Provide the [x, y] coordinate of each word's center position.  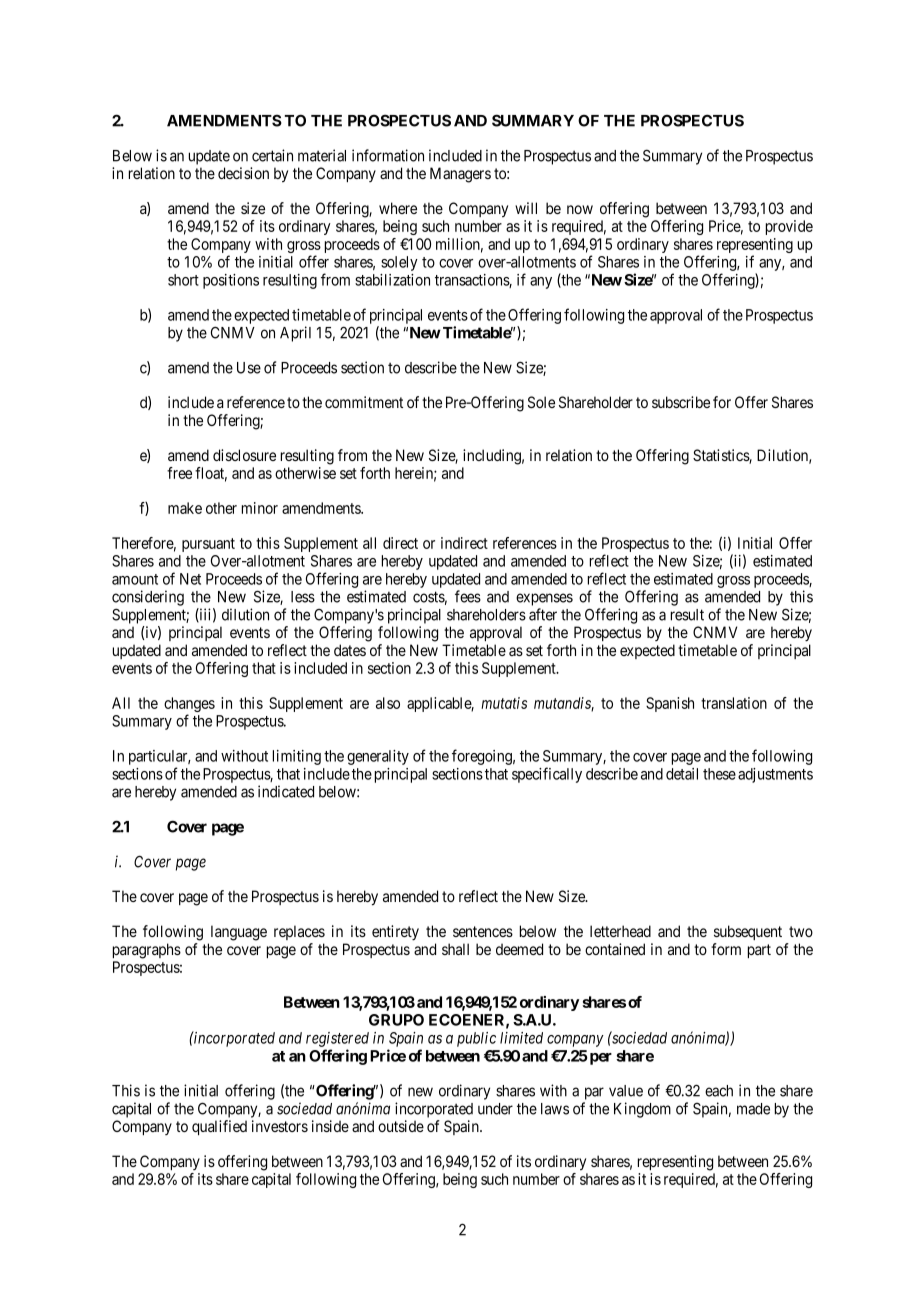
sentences [483, 931]
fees [468, 596]
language [239, 933]
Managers [460, 175]
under [495, 1109]
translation [734, 703]
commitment [364, 402]
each [719, 1091]
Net [190, 579]
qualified [219, 1127]
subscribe [681, 402]
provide [789, 227]
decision [243, 173]
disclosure [244, 455]
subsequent [748, 932]
